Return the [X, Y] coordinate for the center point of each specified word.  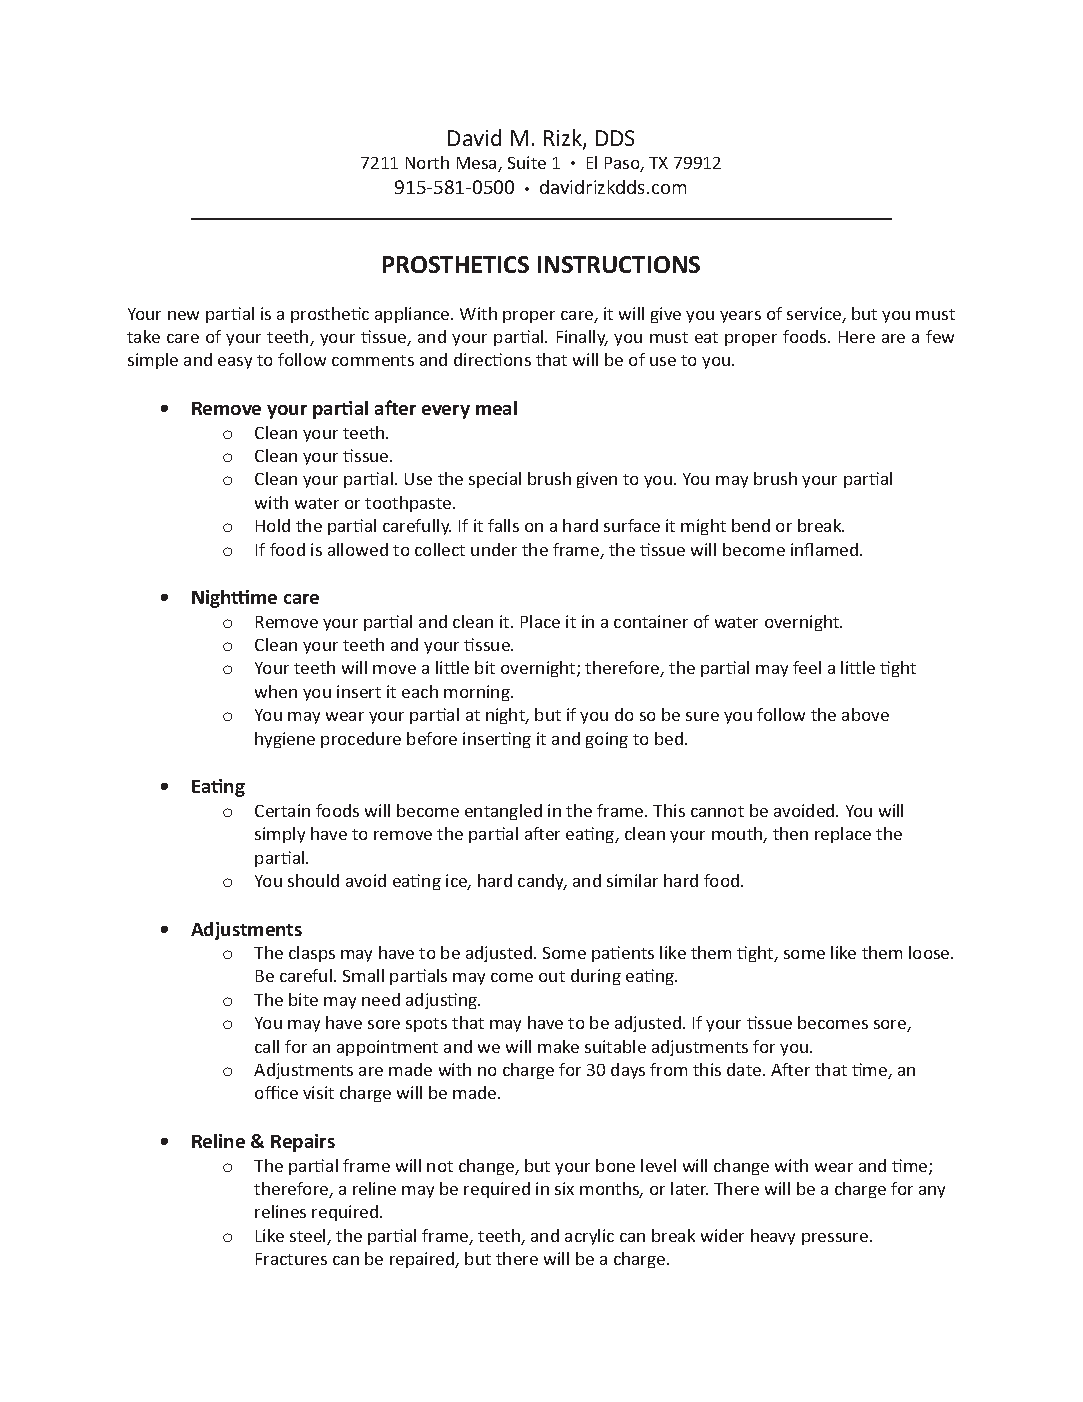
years [740, 317]
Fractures [291, 1259]
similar [632, 880]
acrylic [589, 1237]
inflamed [826, 549]
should [313, 880]
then [790, 833]
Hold [273, 525]
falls [503, 525]
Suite [527, 162]
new [183, 315]
